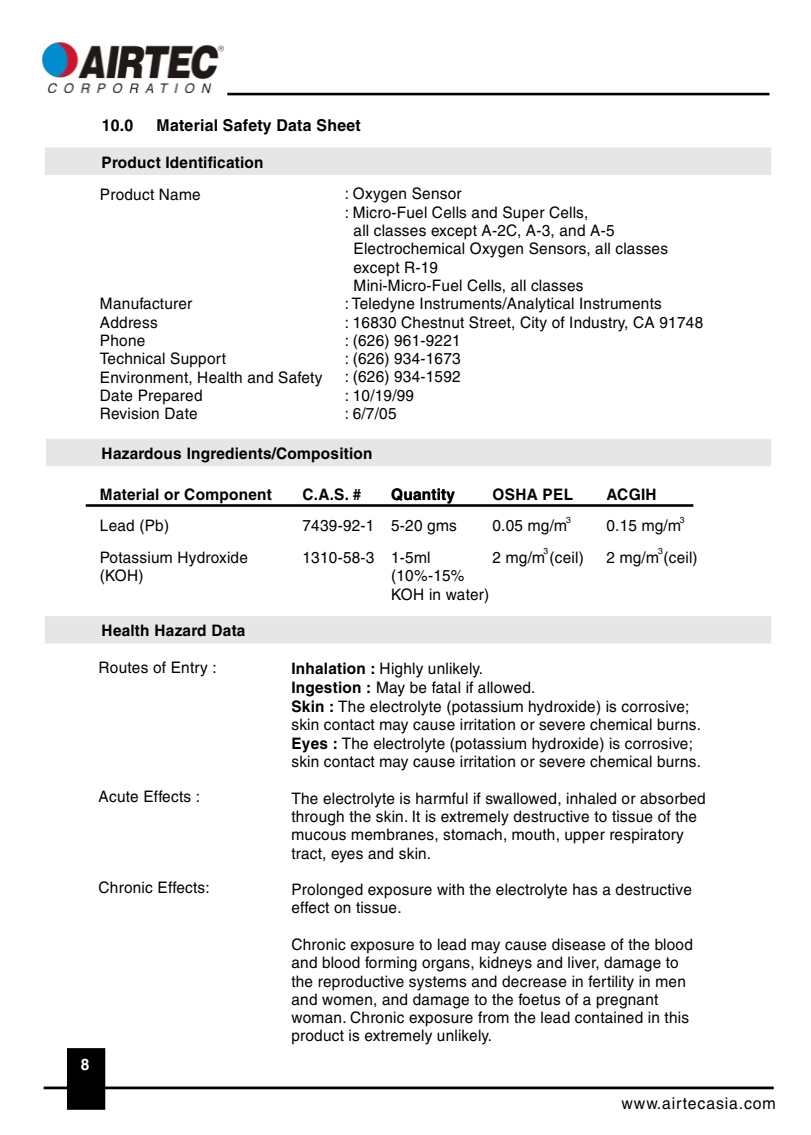 The height and width of the screenshot is (1135, 811). Describe the element at coordinates (558, 494) in the screenshot. I see `PEL` at that location.
